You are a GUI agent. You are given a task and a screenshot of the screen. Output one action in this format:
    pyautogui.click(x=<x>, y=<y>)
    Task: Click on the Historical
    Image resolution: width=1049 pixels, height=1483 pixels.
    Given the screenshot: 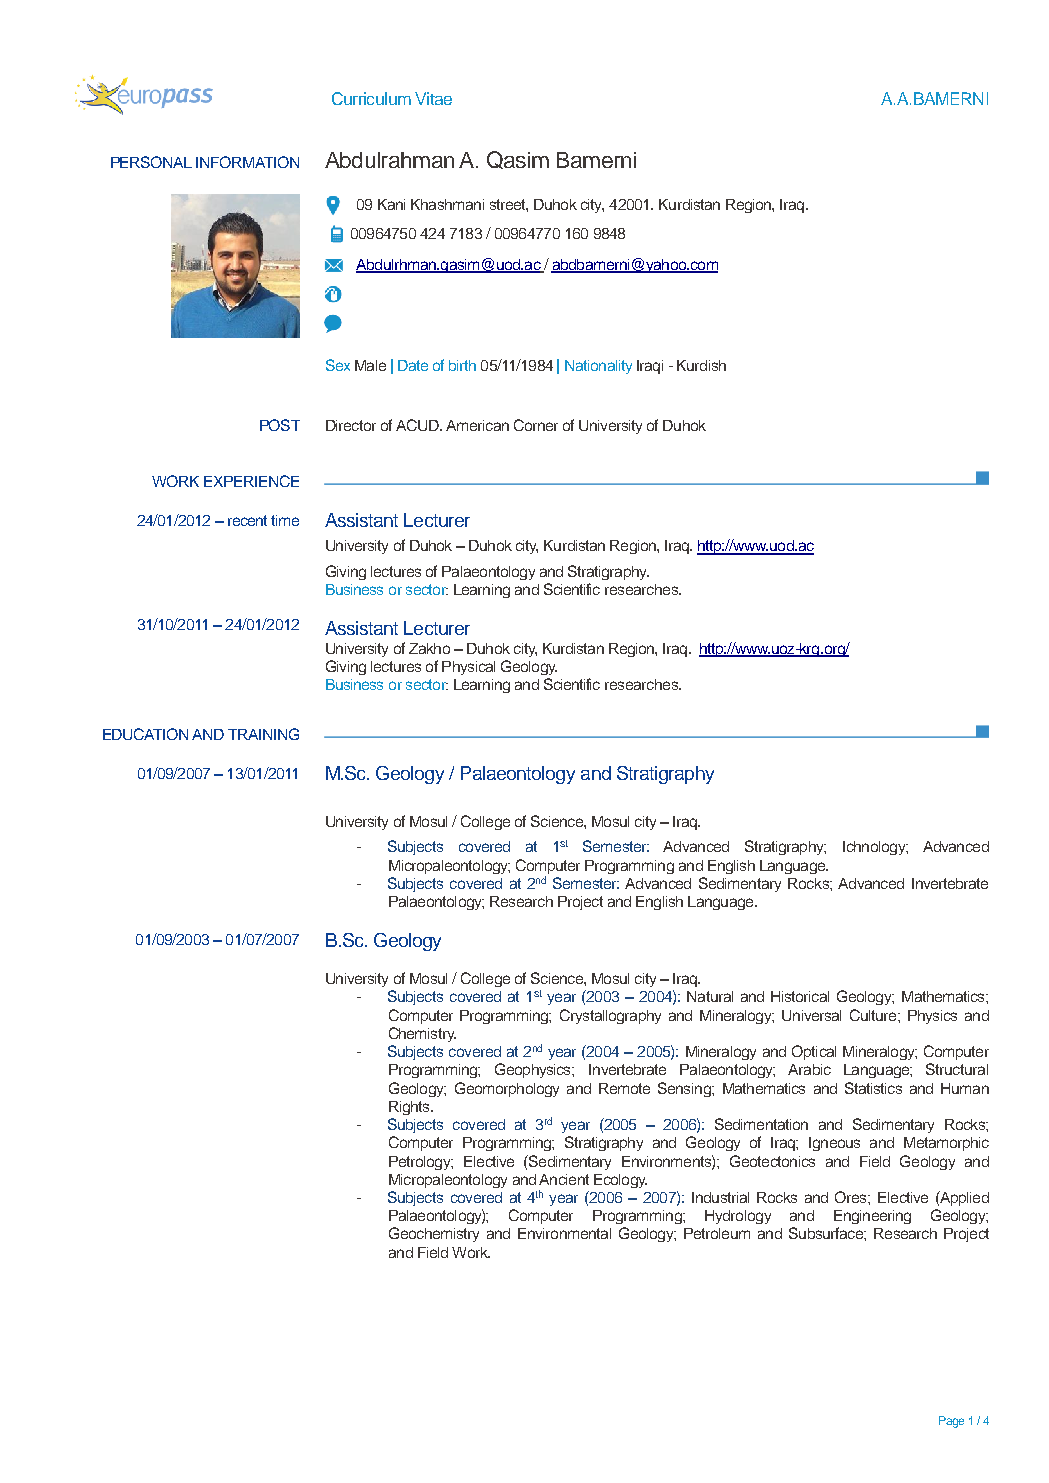 What is the action you would take?
    pyautogui.click(x=800, y=996)
